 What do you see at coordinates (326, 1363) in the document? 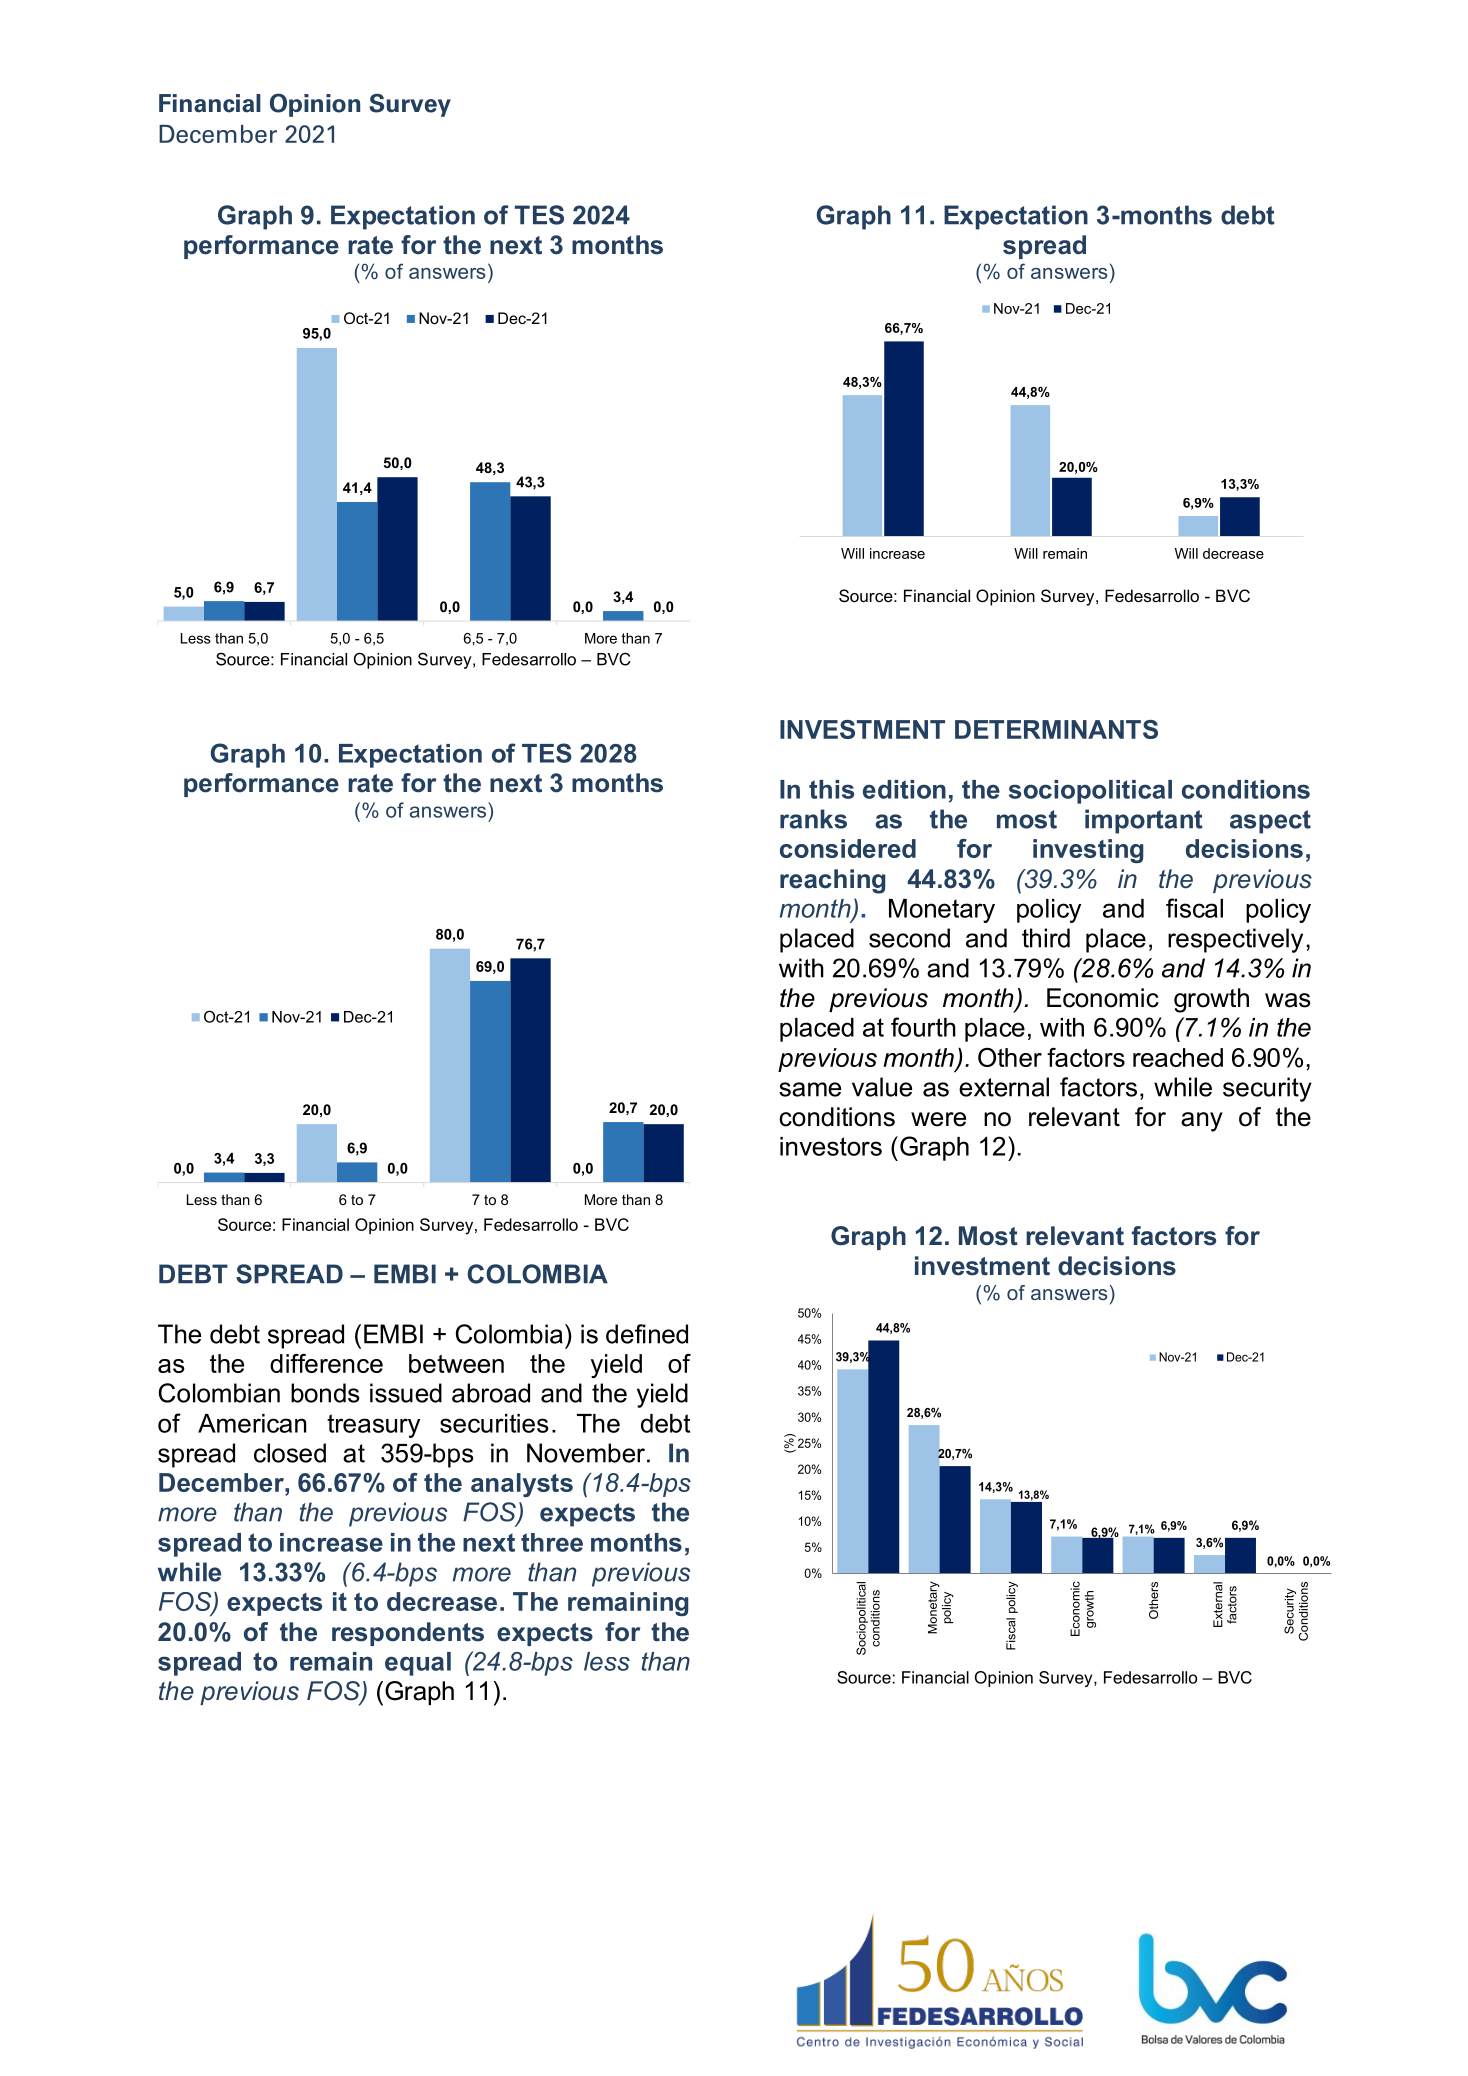
I see `difference` at bounding box center [326, 1363].
